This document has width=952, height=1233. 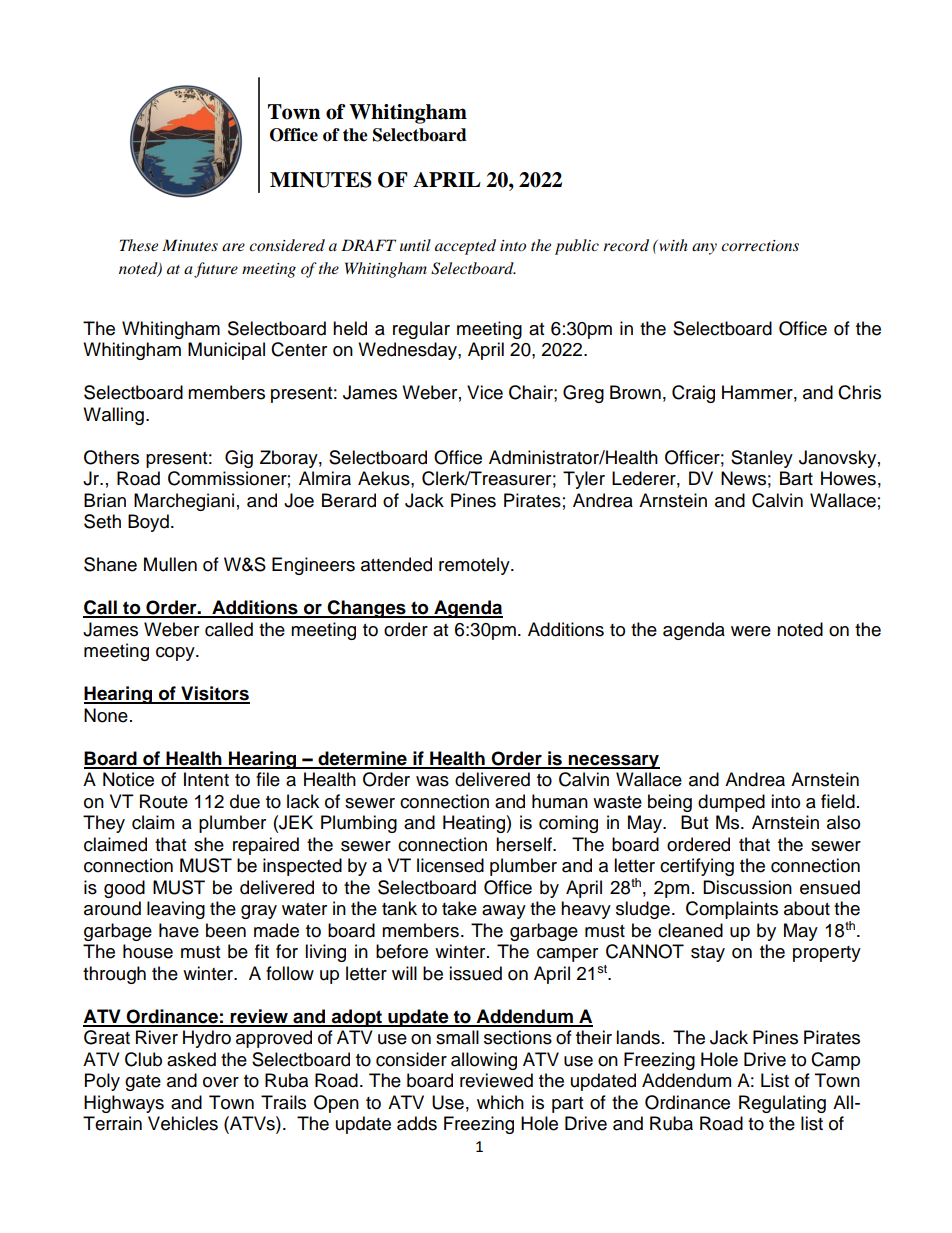 I want to click on Tyler, so click(x=584, y=480).
